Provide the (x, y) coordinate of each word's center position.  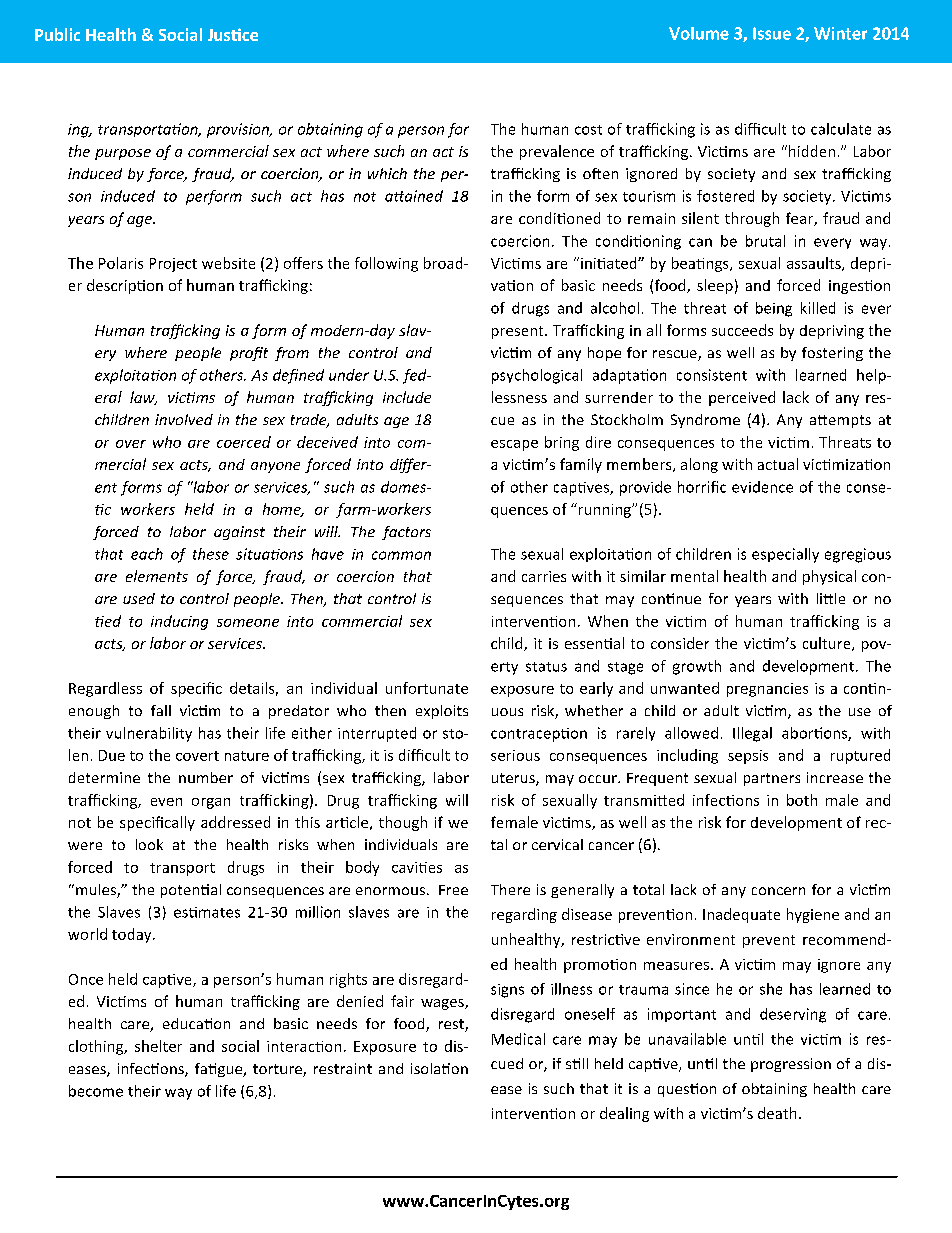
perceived (742, 398)
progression (791, 1065)
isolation (439, 1068)
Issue (772, 33)
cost (588, 130)
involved (184, 419)
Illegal (752, 734)
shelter (158, 1046)
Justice (233, 34)
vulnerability (149, 734)
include (407, 397)
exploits (442, 712)
